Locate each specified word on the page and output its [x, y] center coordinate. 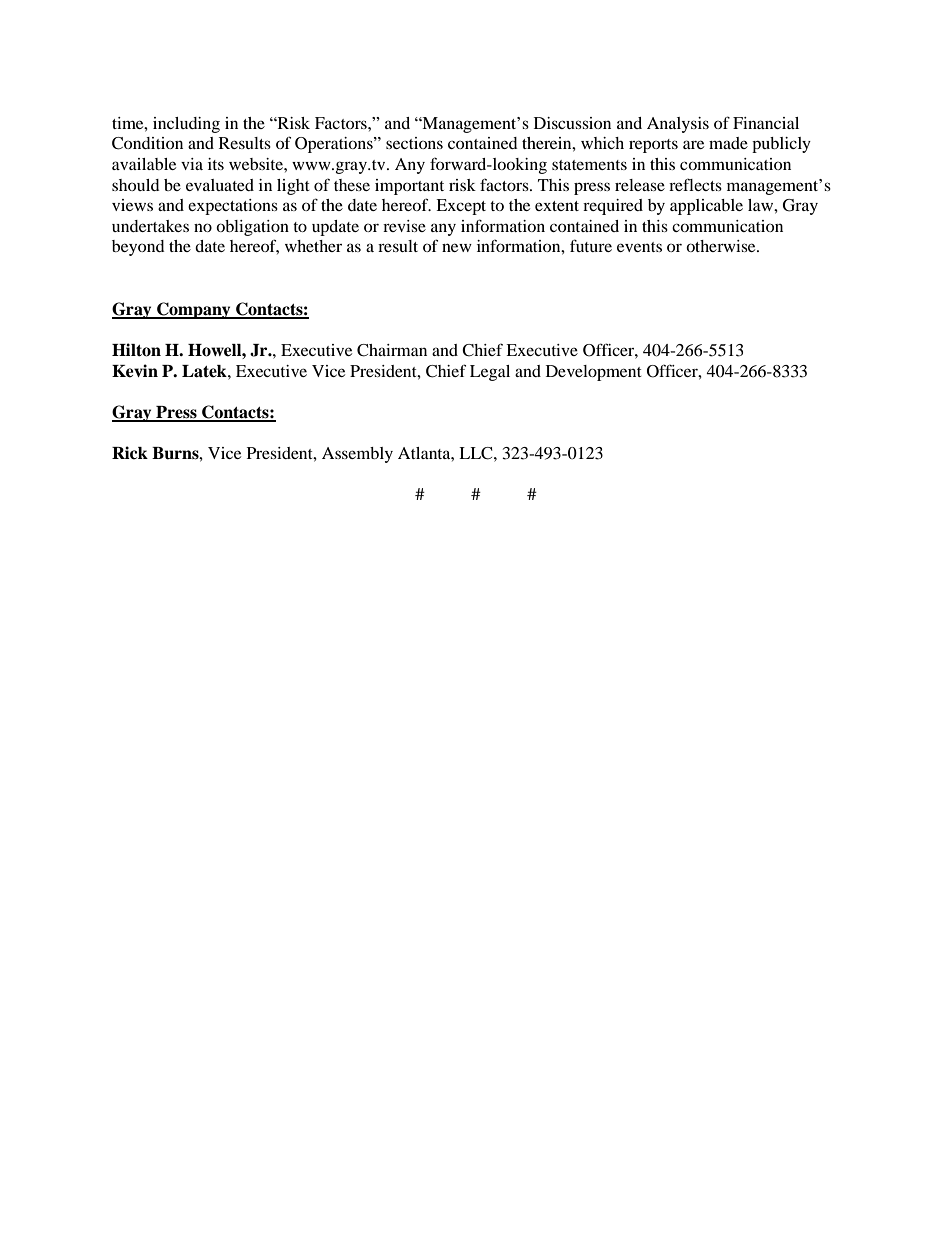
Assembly [357, 455]
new [457, 247]
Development [594, 373]
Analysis [678, 125]
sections [414, 143]
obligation [252, 228]
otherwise [722, 246]
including [186, 125]
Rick [130, 453]
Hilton [136, 350]
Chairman [392, 350]
